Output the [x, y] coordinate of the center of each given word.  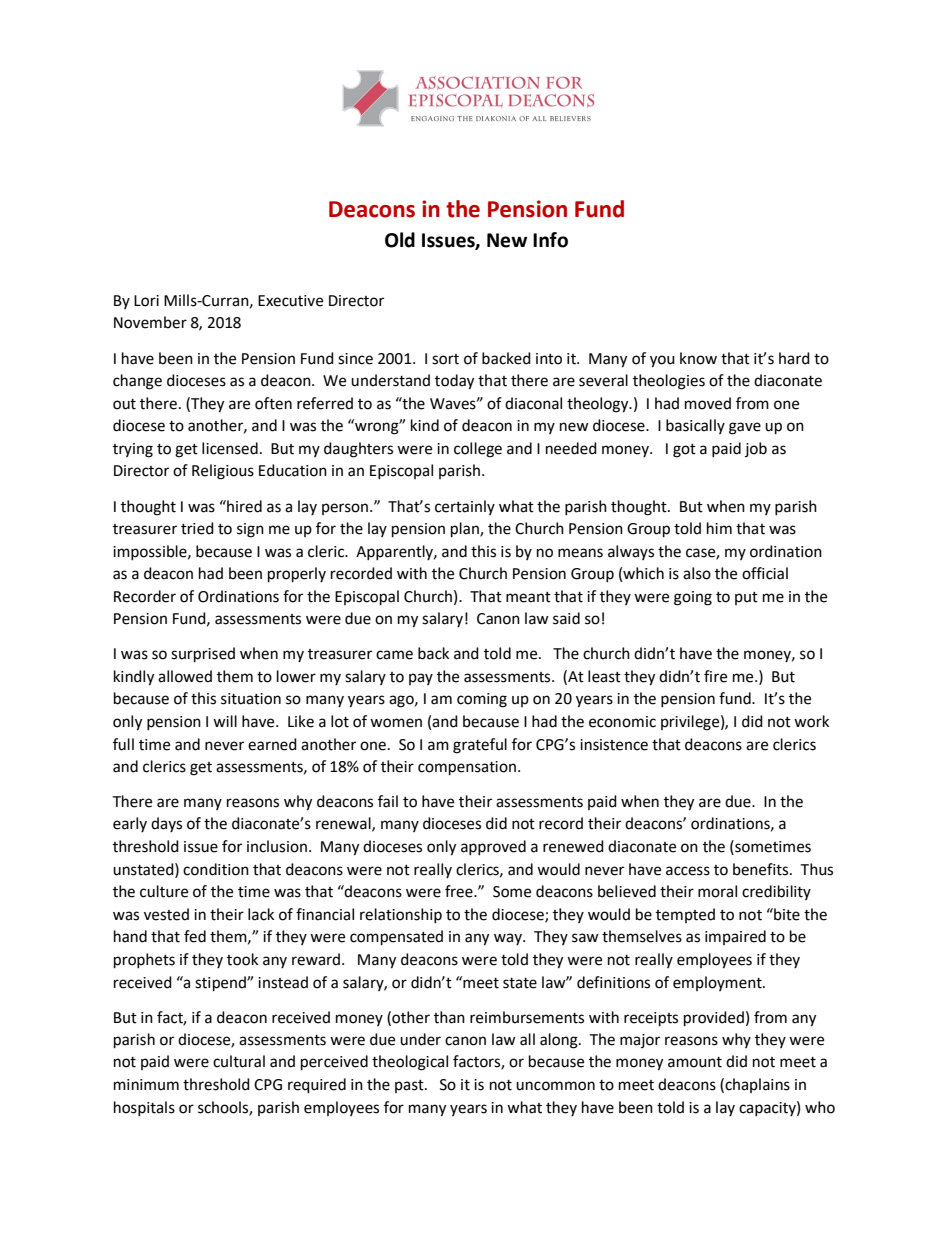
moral [717, 891]
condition [216, 869]
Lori [146, 301]
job [756, 449]
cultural [239, 1061]
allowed [185, 676]
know [698, 358]
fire [715, 676]
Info [550, 240]
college [478, 450]
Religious [223, 472]
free [460, 891]
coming [482, 700]
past [410, 1086]
